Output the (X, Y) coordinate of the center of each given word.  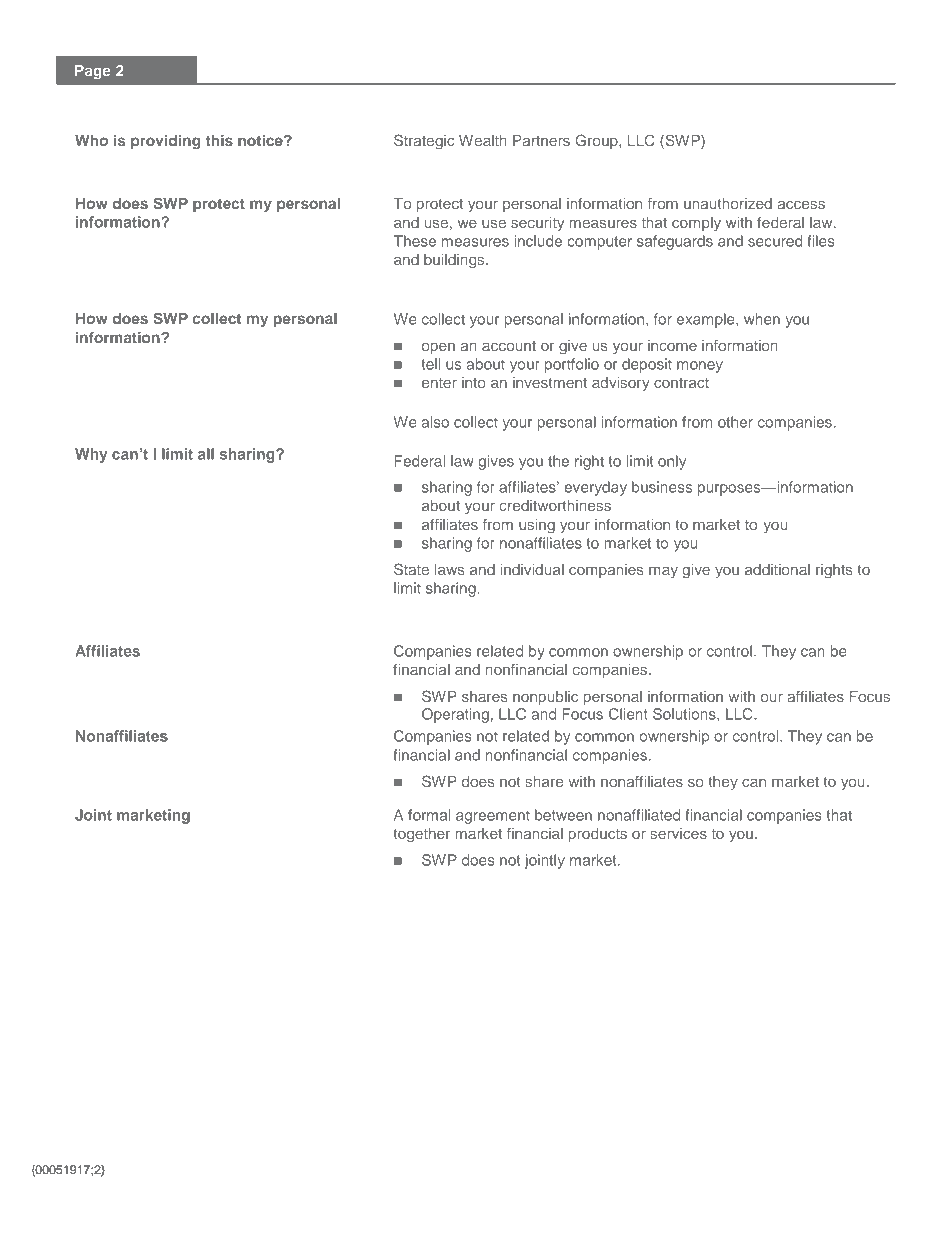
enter (439, 383)
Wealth (483, 140)
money (700, 367)
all (206, 454)
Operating (455, 716)
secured (775, 241)
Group (598, 141)
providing (165, 142)
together (421, 835)
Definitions (123, 625)
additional (777, 569)
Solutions (685, 714)
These (415, 241)
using (537, 526)
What (98, 178)
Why (91, 455)
